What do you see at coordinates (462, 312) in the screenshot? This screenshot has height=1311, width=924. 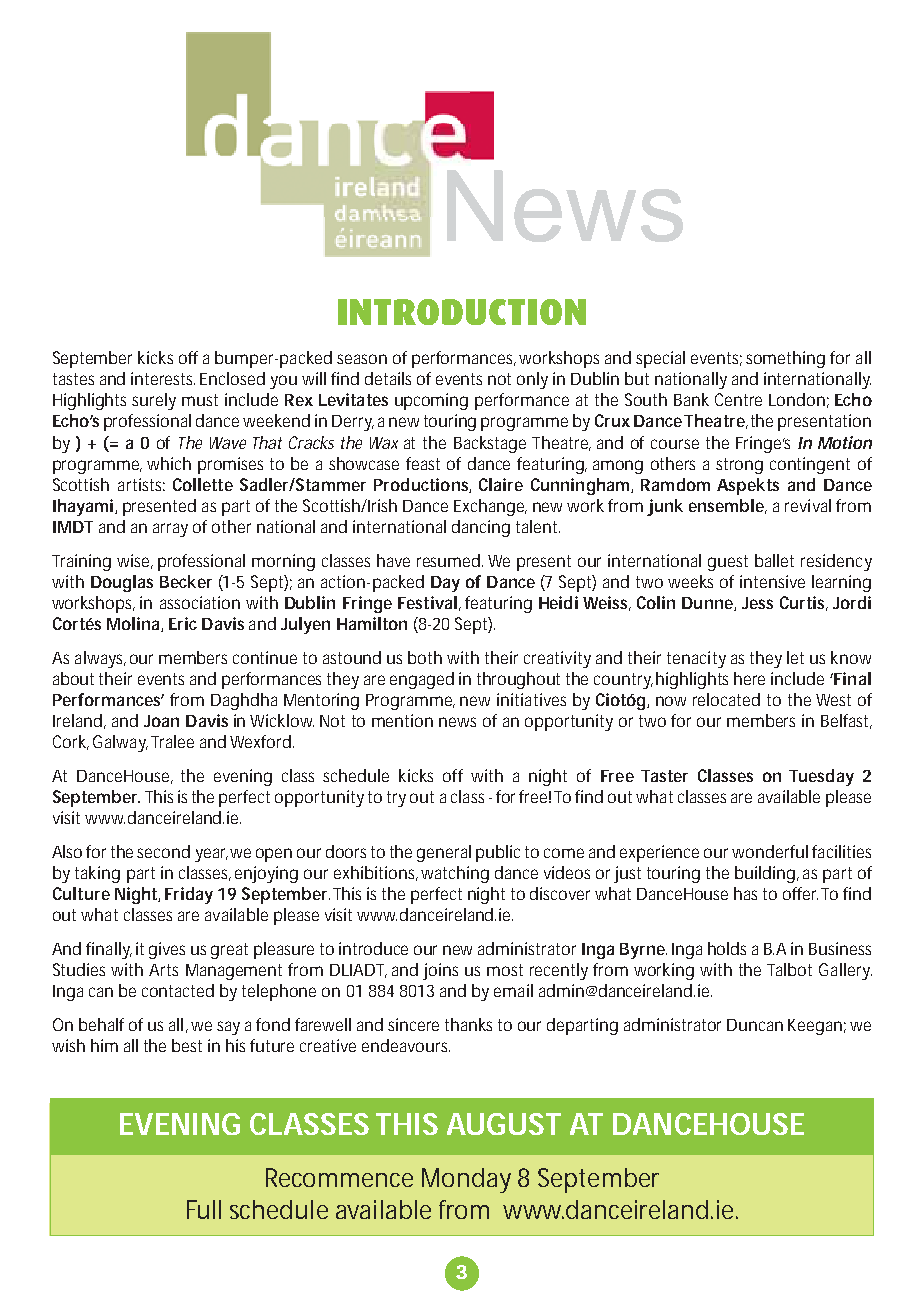 I see `INTRODUCTION` at bounding box center [462, 312].
